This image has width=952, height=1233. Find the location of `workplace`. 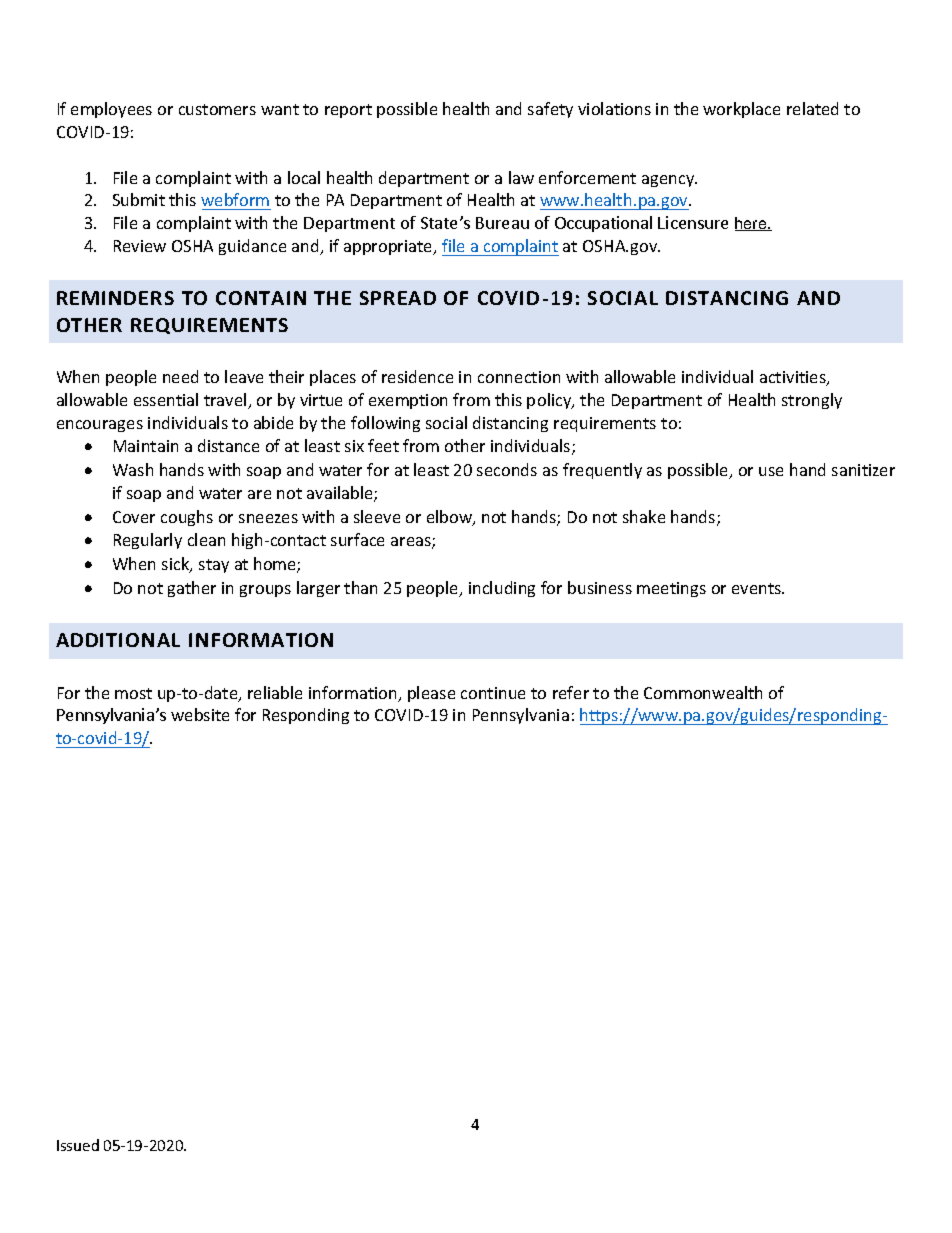

workplace is located at coordinates (741, 110).
